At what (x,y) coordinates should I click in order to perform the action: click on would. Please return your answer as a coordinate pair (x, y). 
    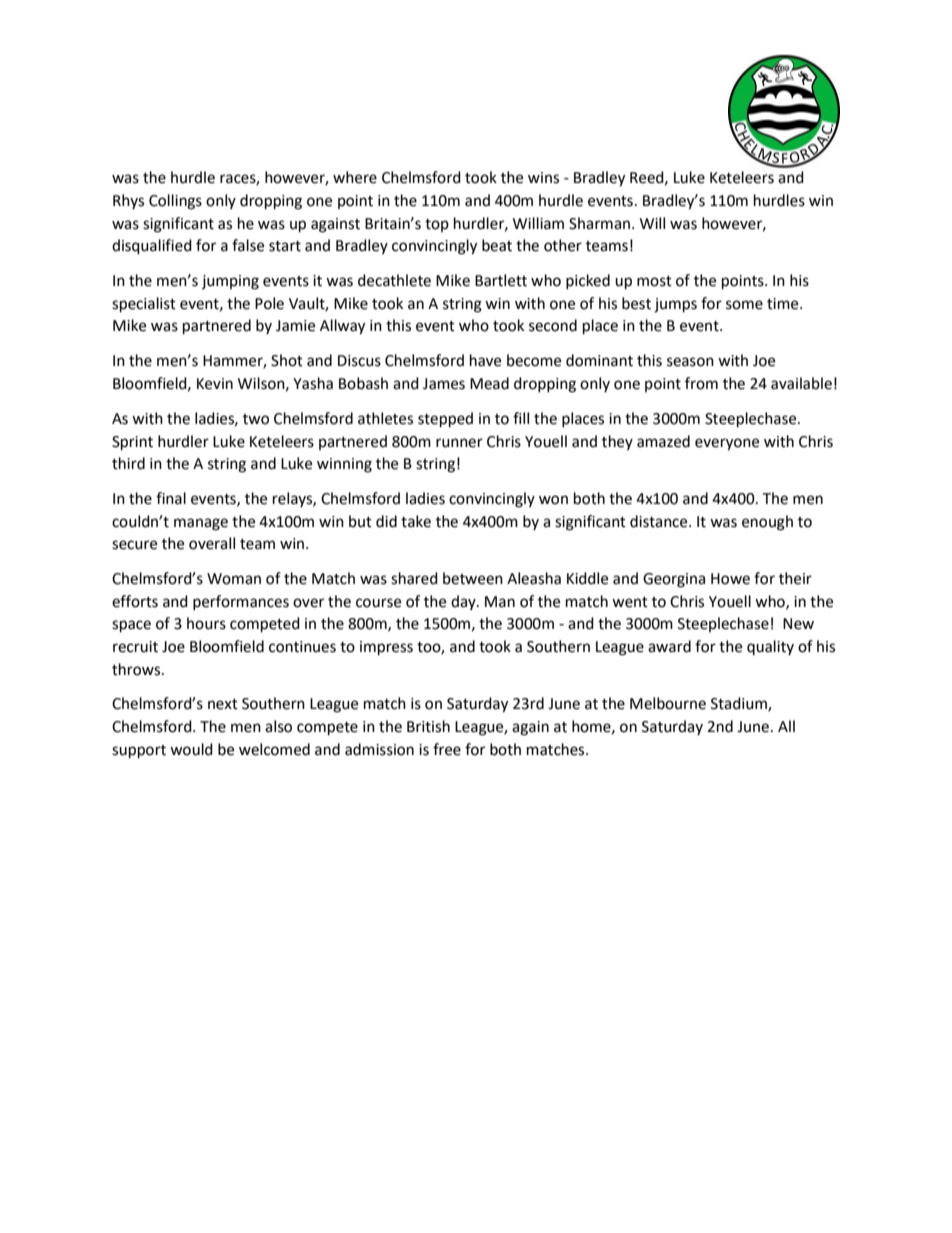
    Looking at the image, I should click on (191, 749).
